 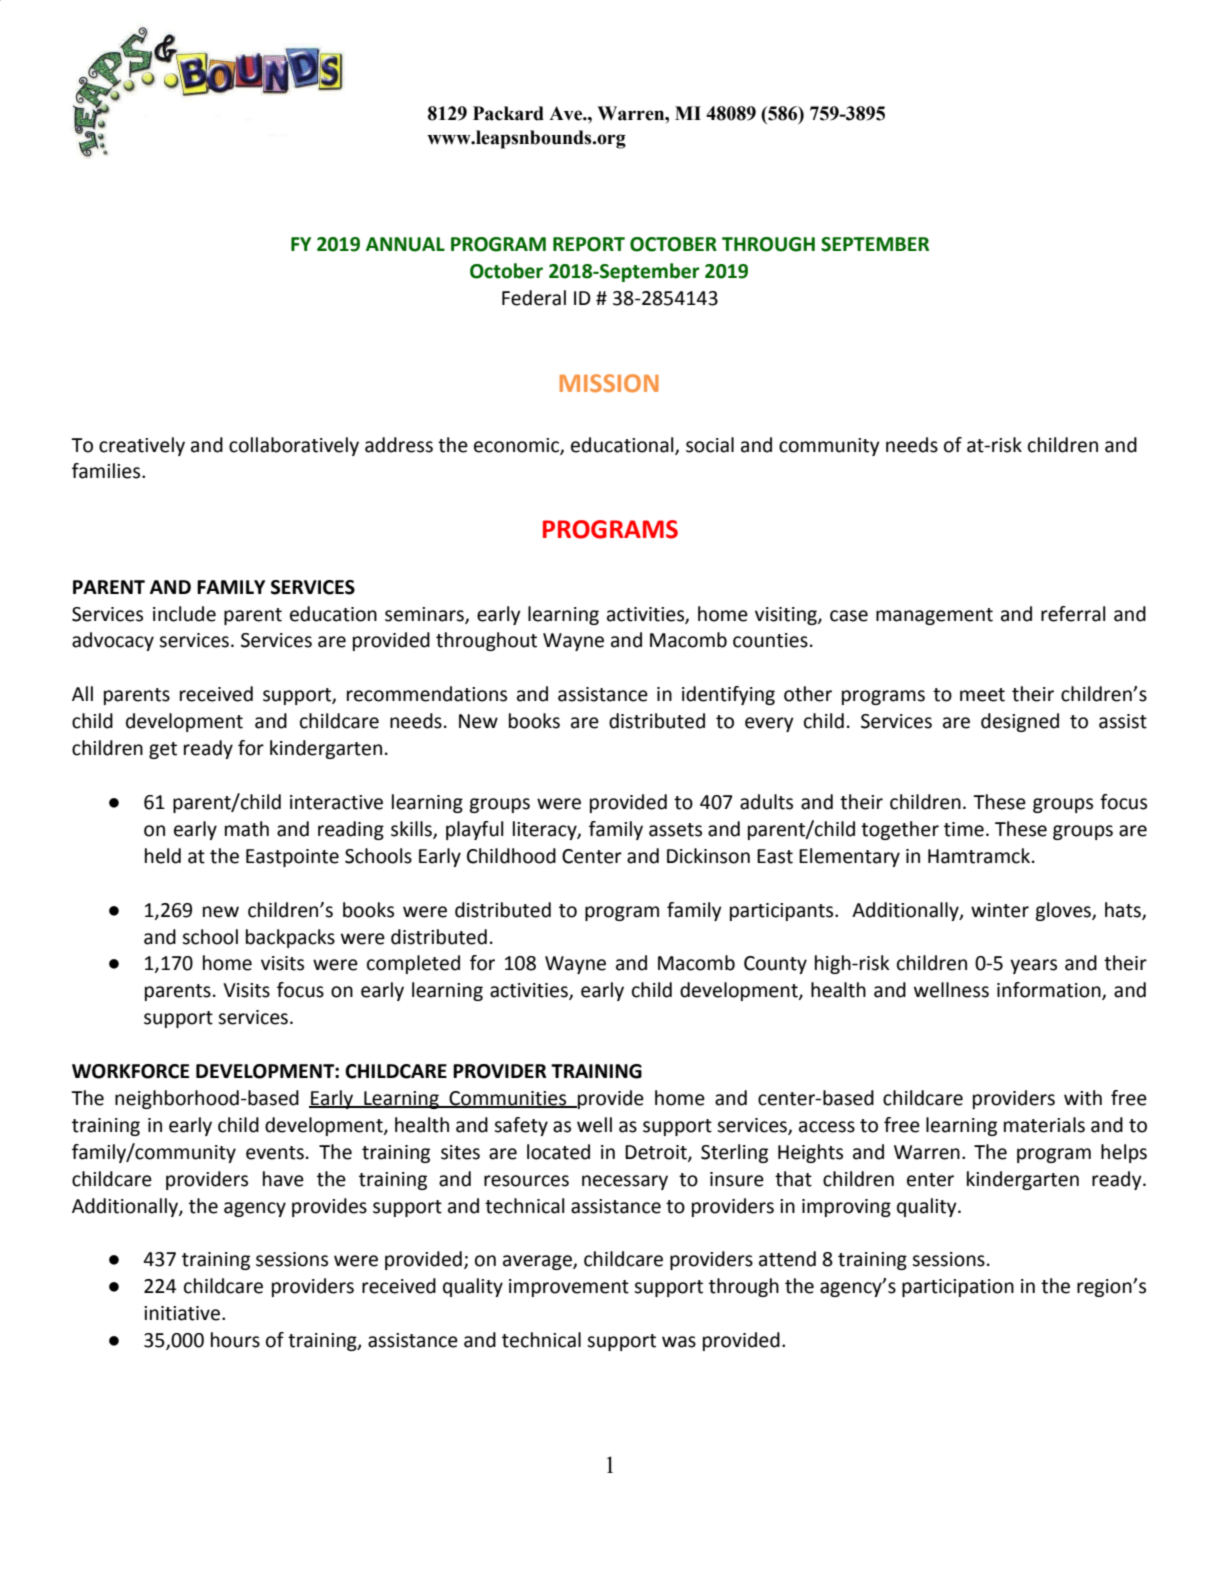 I want to click on Packard, so click(x=508, y=113).
